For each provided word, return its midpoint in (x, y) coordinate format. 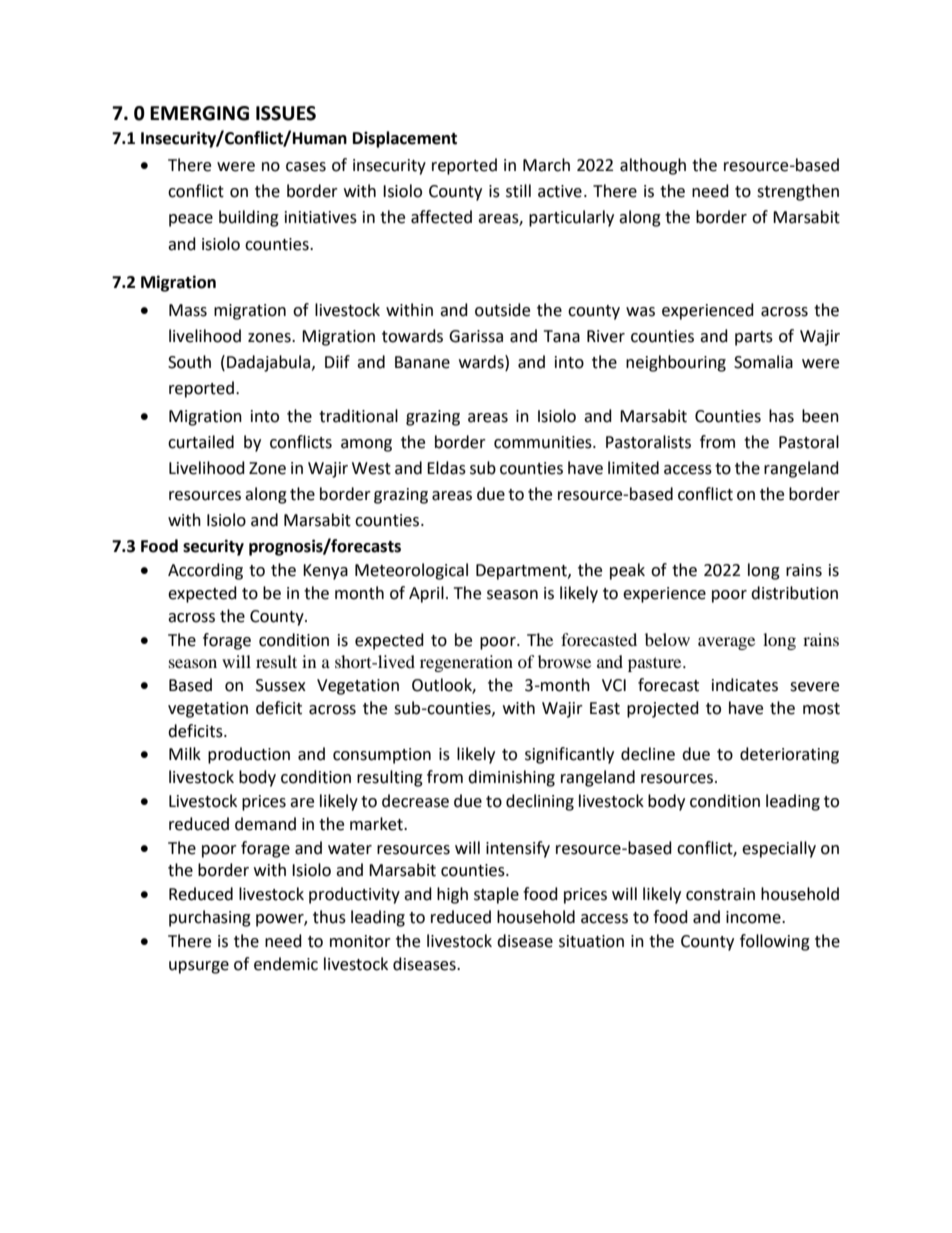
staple (496, 895)
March (546, 165)
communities (544, 442)
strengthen (798, 192)
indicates (745, 685)
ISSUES (286, 113)
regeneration (466, 663)
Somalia (763, 362)
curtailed (201, 442)
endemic (286, 964)
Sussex (281, 685)
